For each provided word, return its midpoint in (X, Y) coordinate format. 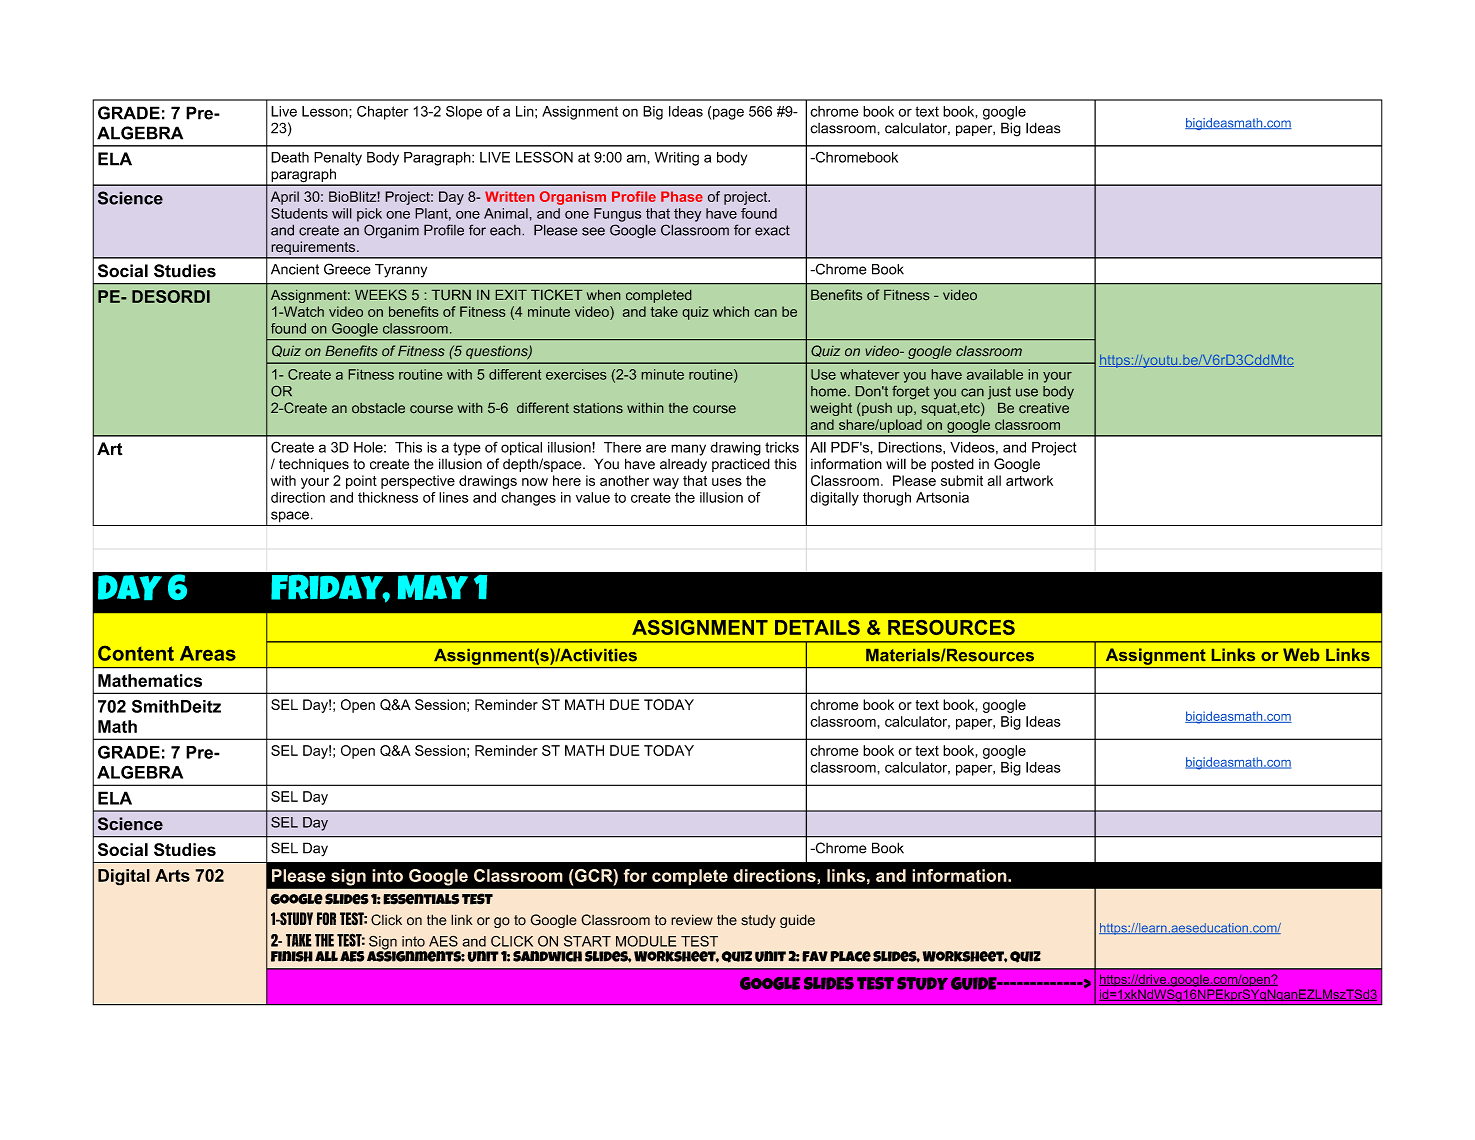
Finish (292, 956)
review (692, 920)
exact (772, 230)
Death (290, 157)
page (728, 114)
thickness (388, 497)
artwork (1029, 480)
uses (727, 482)
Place (850, 956)
